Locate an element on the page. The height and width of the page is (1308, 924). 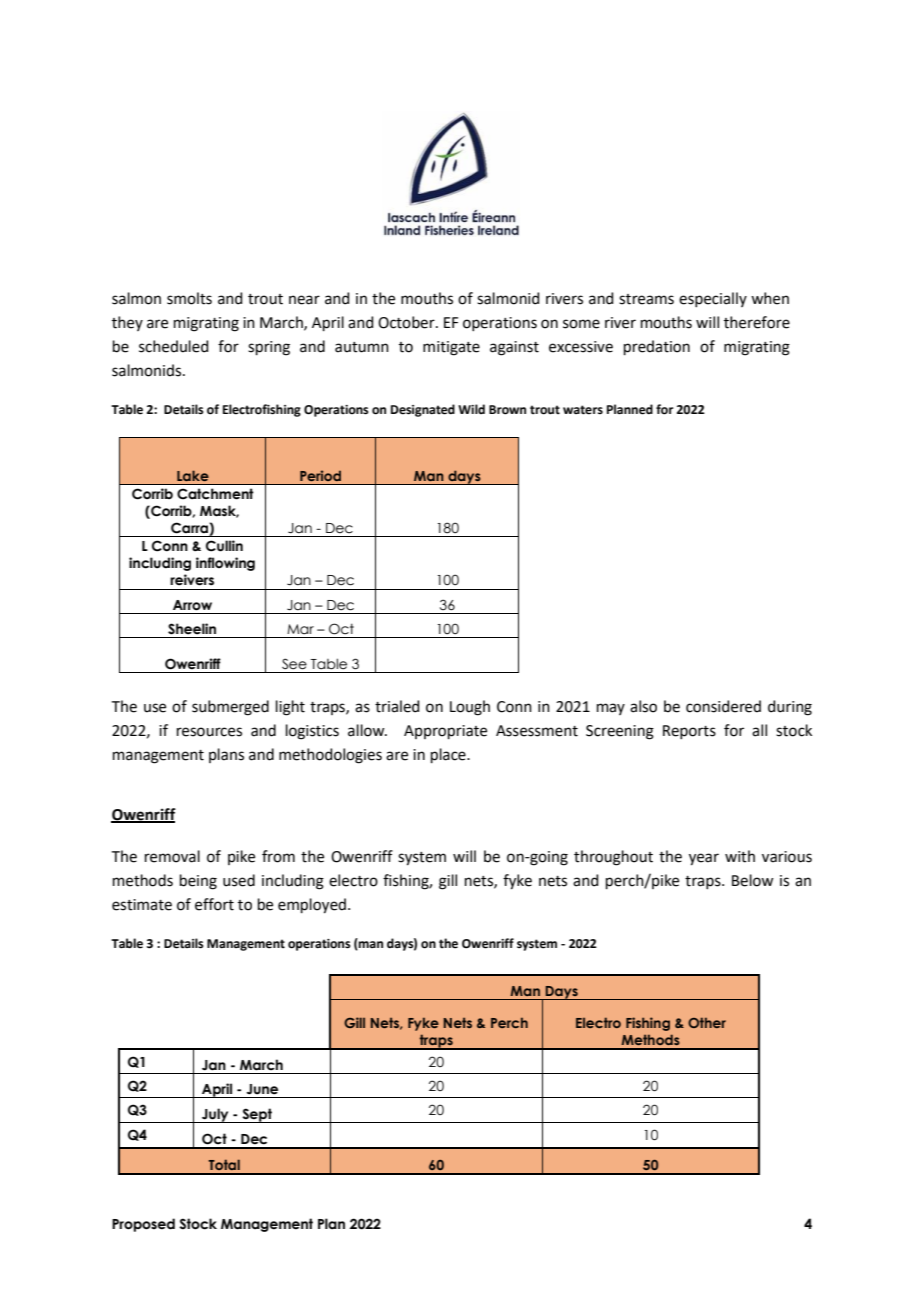
especially is located at coordinates (713, 299).
